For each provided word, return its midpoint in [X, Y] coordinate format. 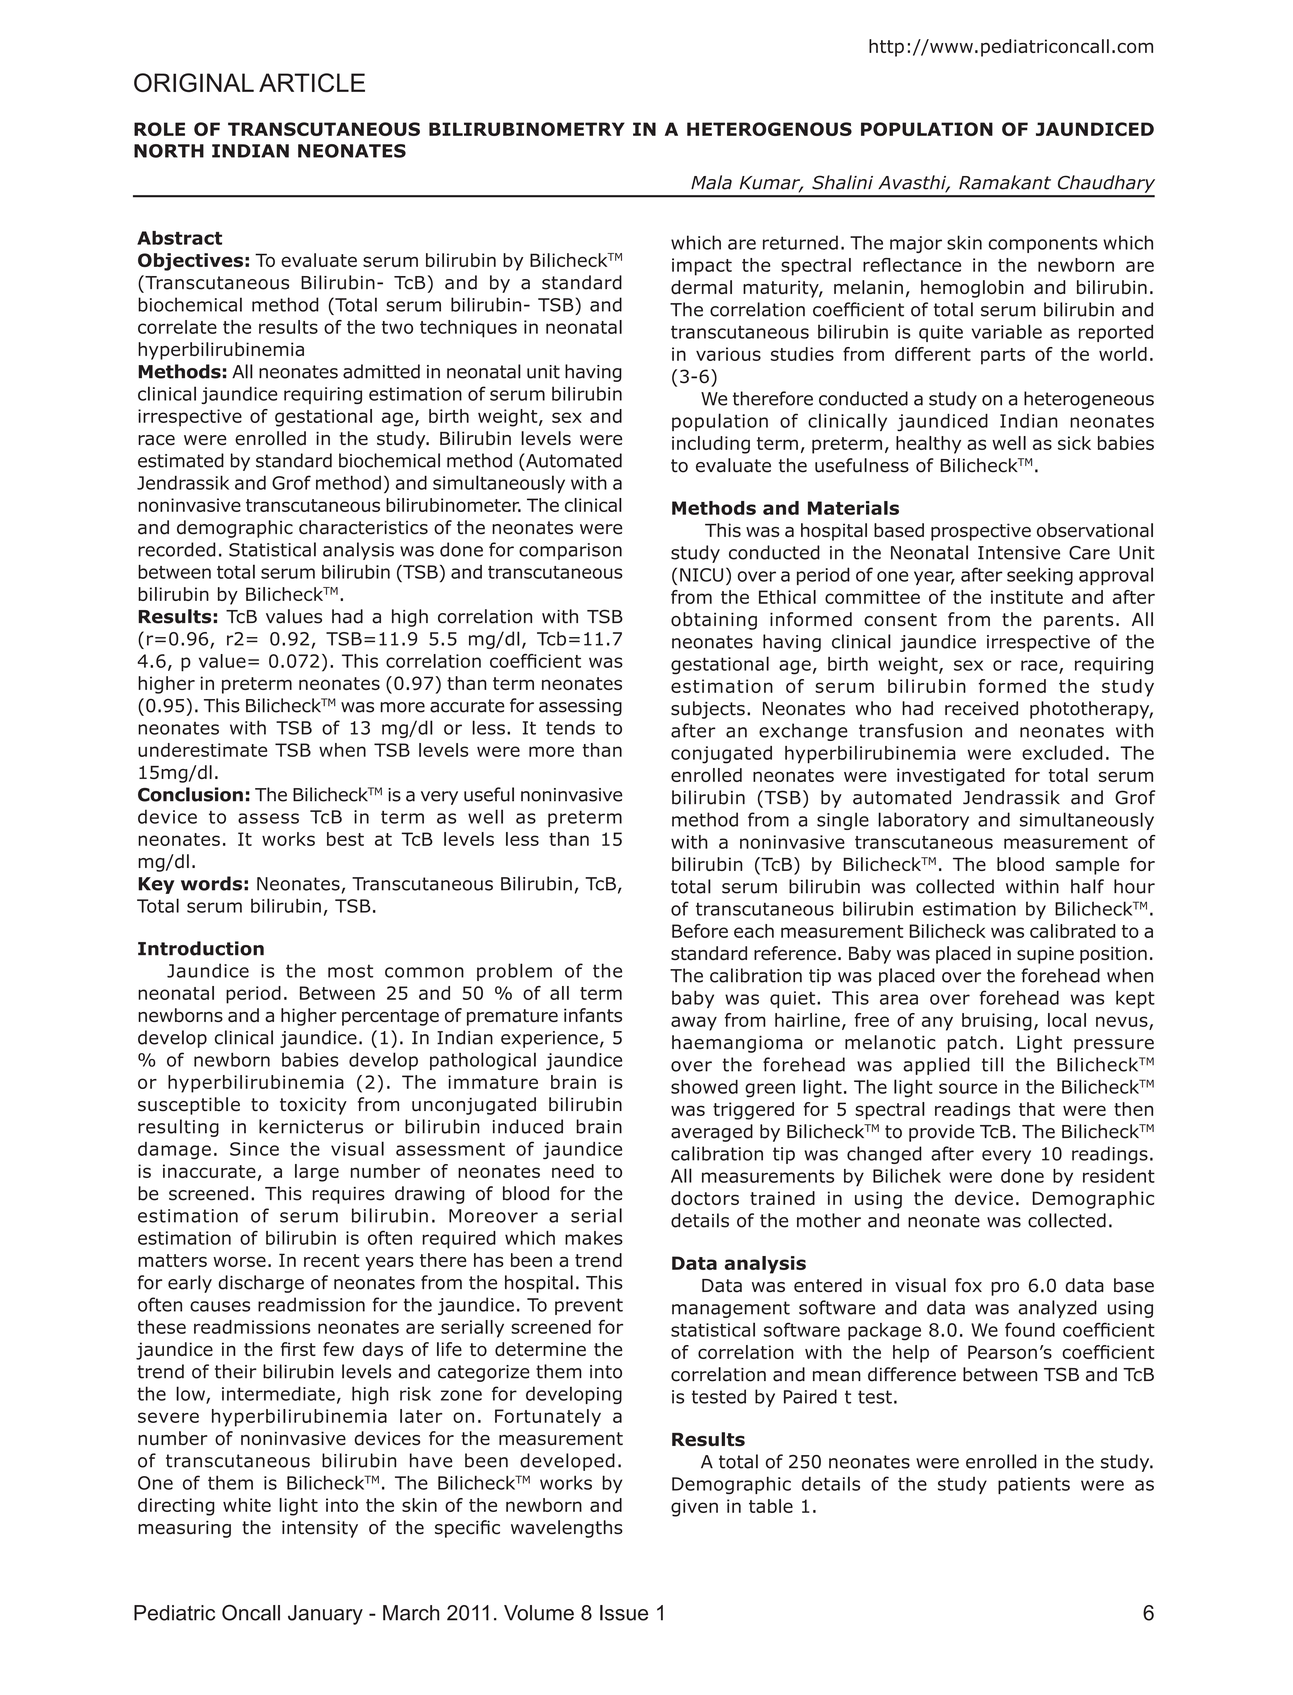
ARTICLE [312, 82]
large [317, 1173]
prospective [981, 532]
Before [700, 931]
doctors [705, 1198]
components [1043, 244]
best [345, 839]
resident [1119, 1176]
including [711, 445]
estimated [181, 460]
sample [1087, 866]
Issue [624, 1613]
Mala [711, 182]
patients [1034, 1485]
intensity [320, 1529]
